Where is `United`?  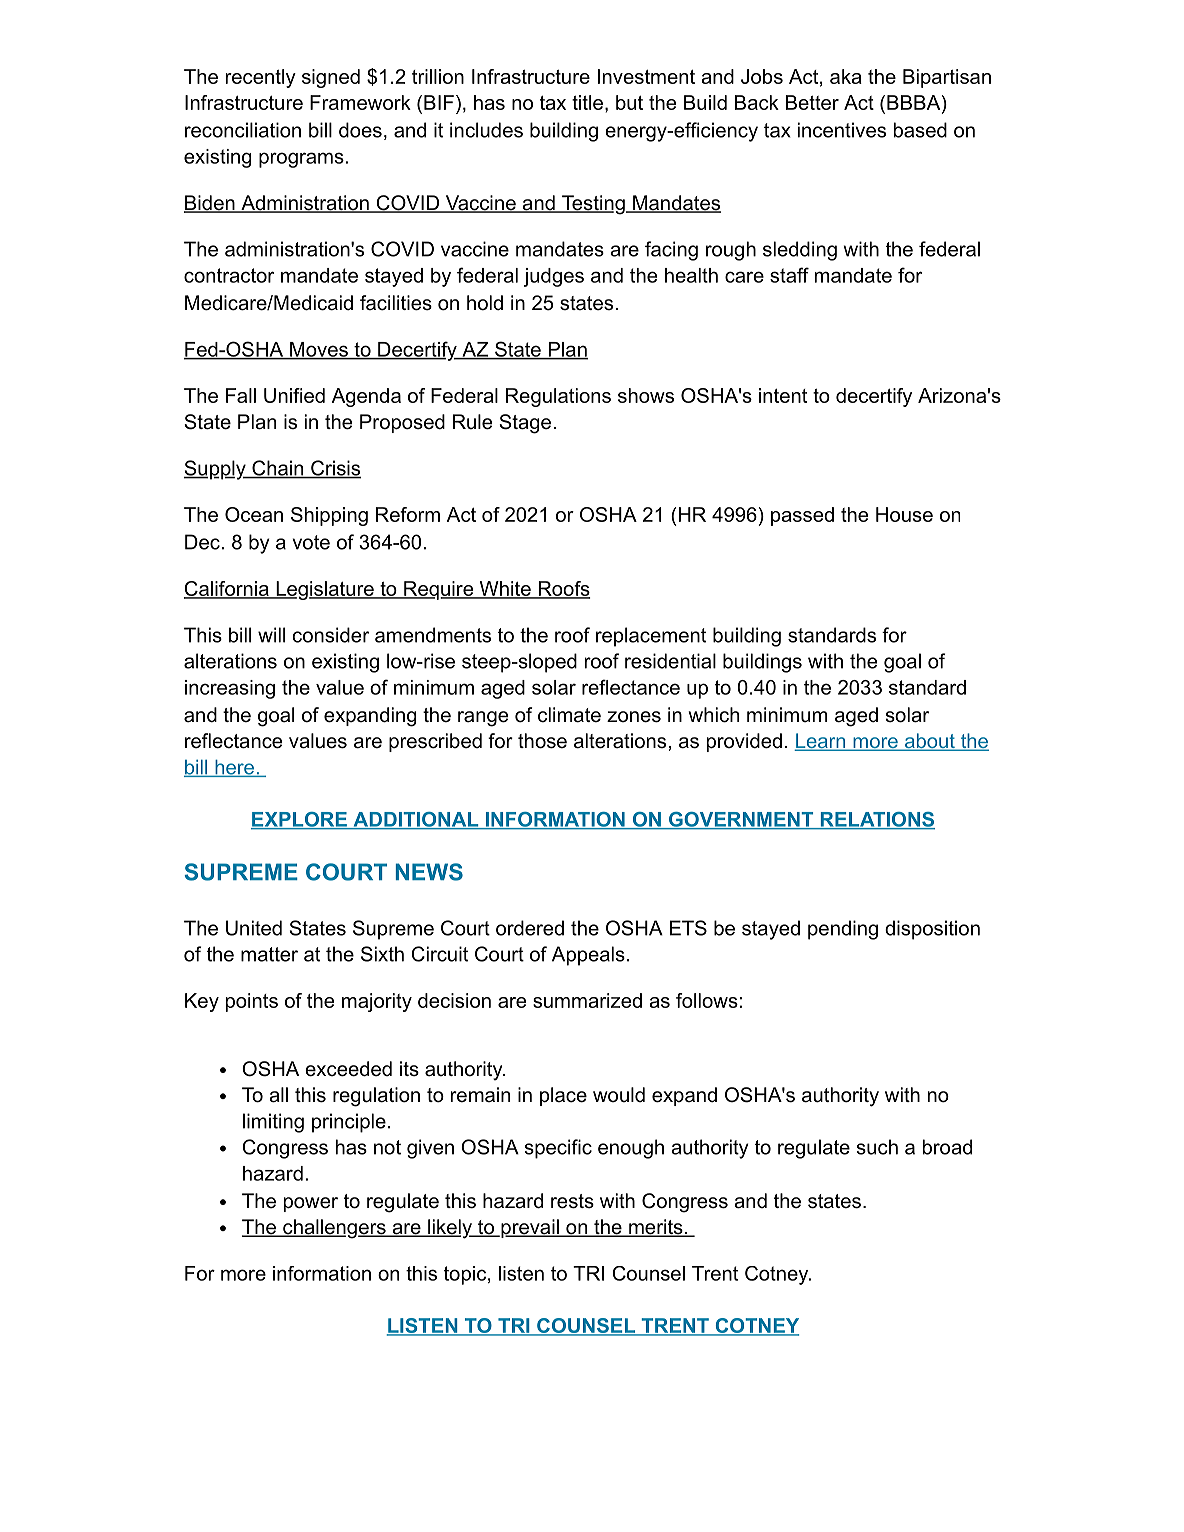
United is located at coordinates (254, 928).
